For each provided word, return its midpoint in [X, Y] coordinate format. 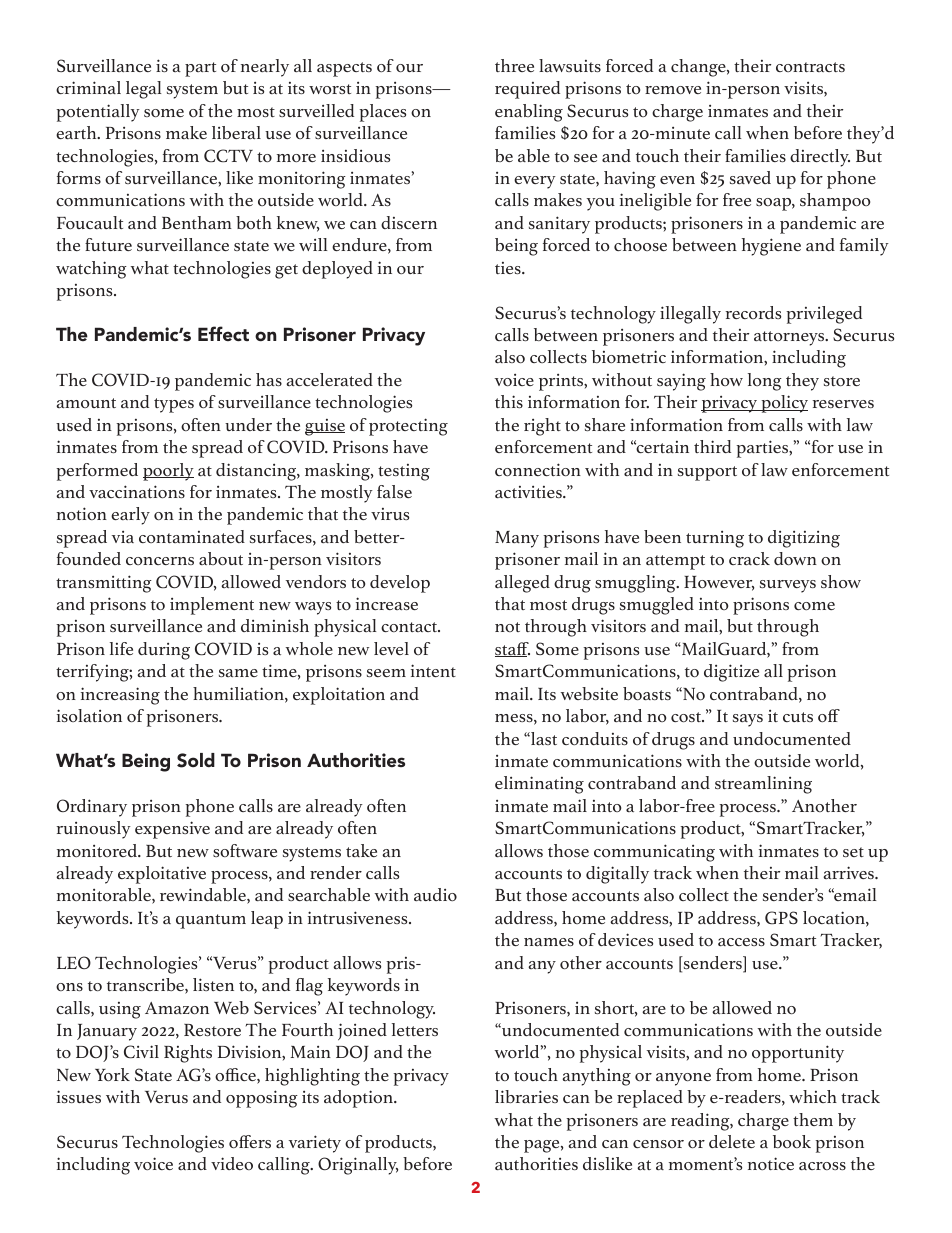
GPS [781, 917]
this [509, 401]
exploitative [162, 875]
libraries [526, 1096]
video [232, 1163]
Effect [223, 333]
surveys [788, 586]
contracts [810, 67]
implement [212, 606]
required [527, 90]
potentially [98, 113]
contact [410, 627]
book [792, 1141]
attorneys [790, 338]
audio [435, 894]
